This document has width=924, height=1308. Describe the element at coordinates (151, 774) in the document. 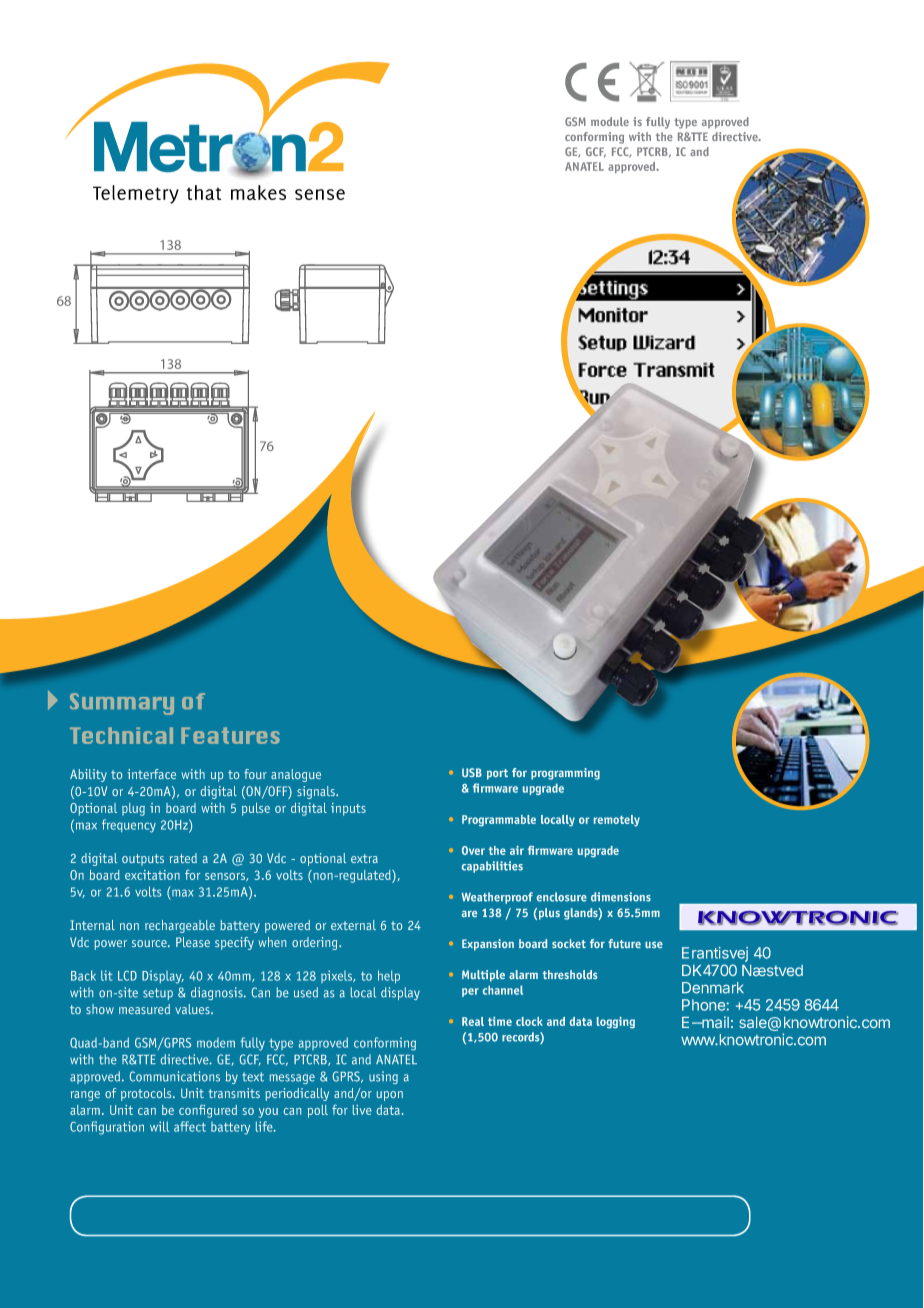

I see `interface` at that location.
